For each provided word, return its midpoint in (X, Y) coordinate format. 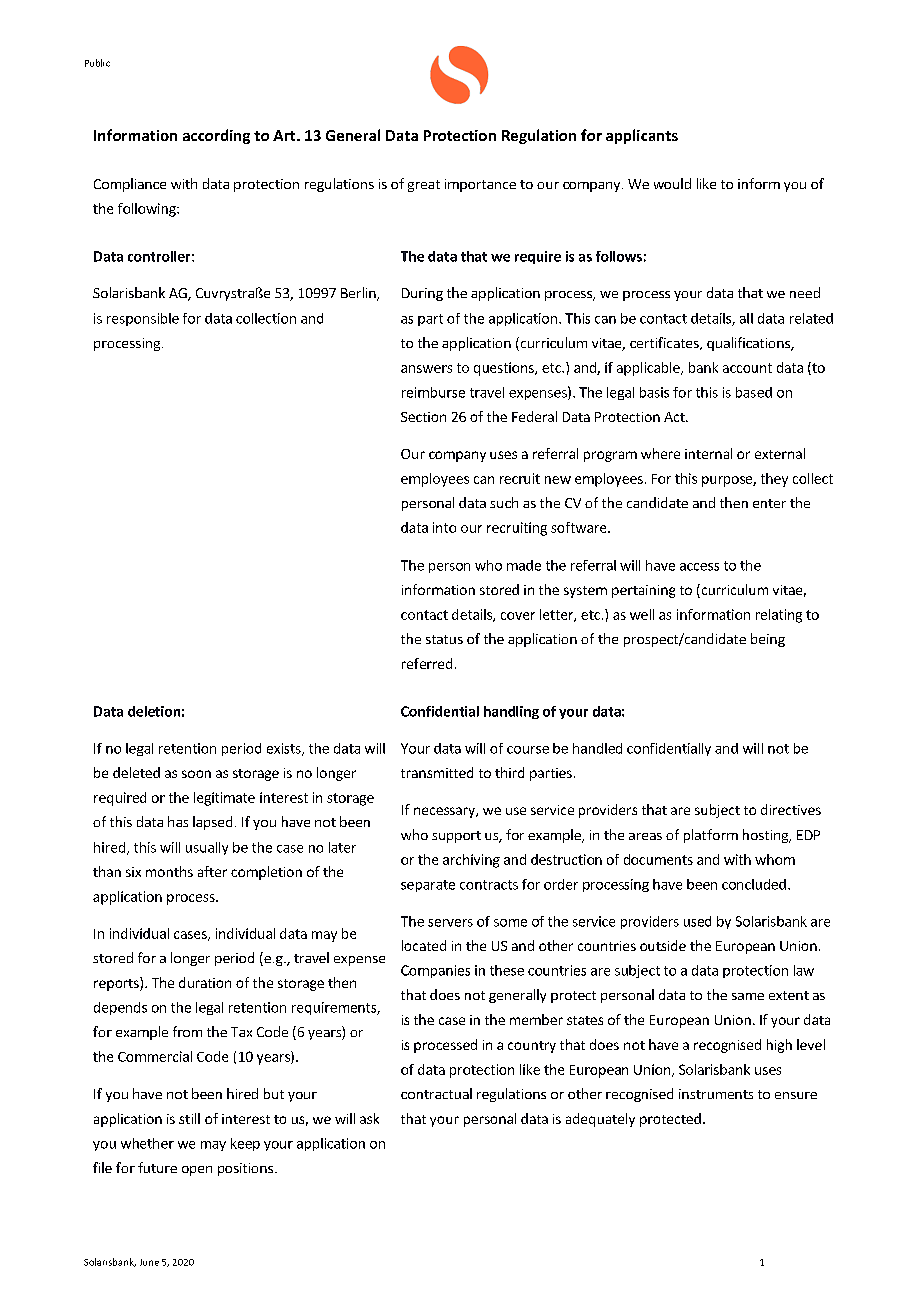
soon (196, 774)
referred (427, 663)
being (768, 640)
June (149, 1262)
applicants (642, 136)
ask (369, 1118)
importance (480, 185)
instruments (716, 1094)
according (216, 136)
